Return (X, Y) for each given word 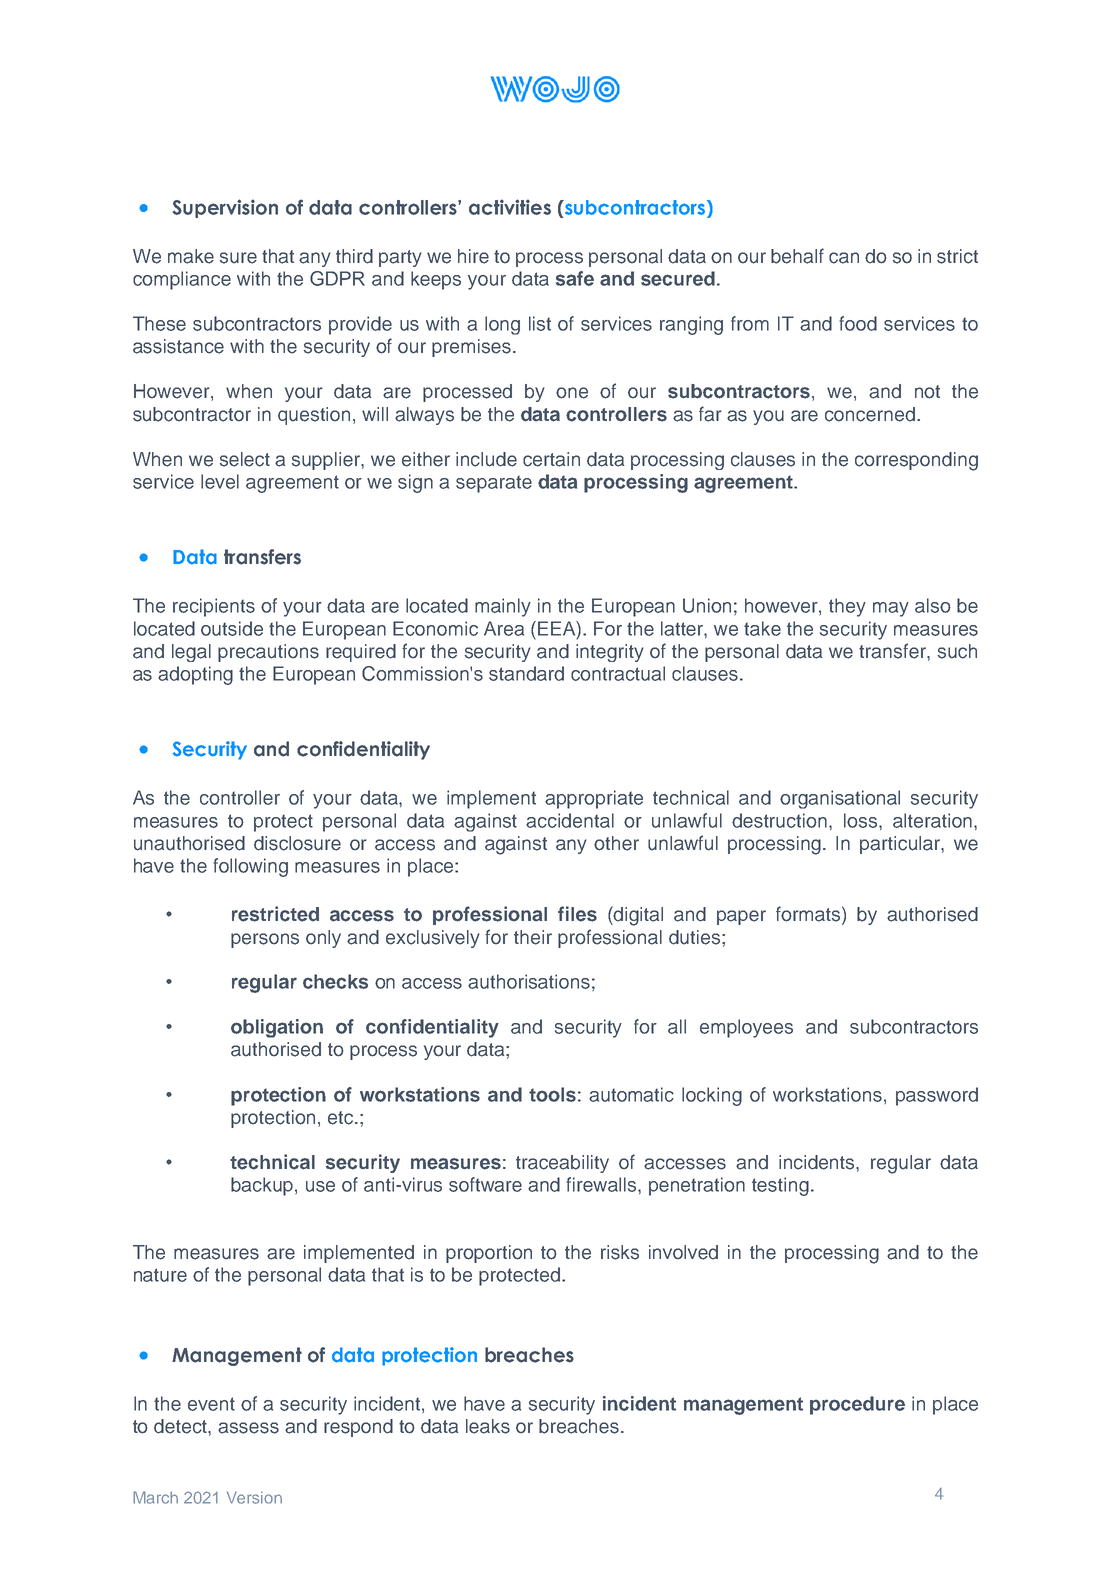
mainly (503, 607)
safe (575, 278)
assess (248, 1428)
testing (780, 1186)
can (844, 258)
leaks (488, 1426)
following (250, 867)
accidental (570, 820)
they (847, 607)
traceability (562, 1164)
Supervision (225, 208)
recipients (214, 607)
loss (862, 820)
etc (342, 1118)
